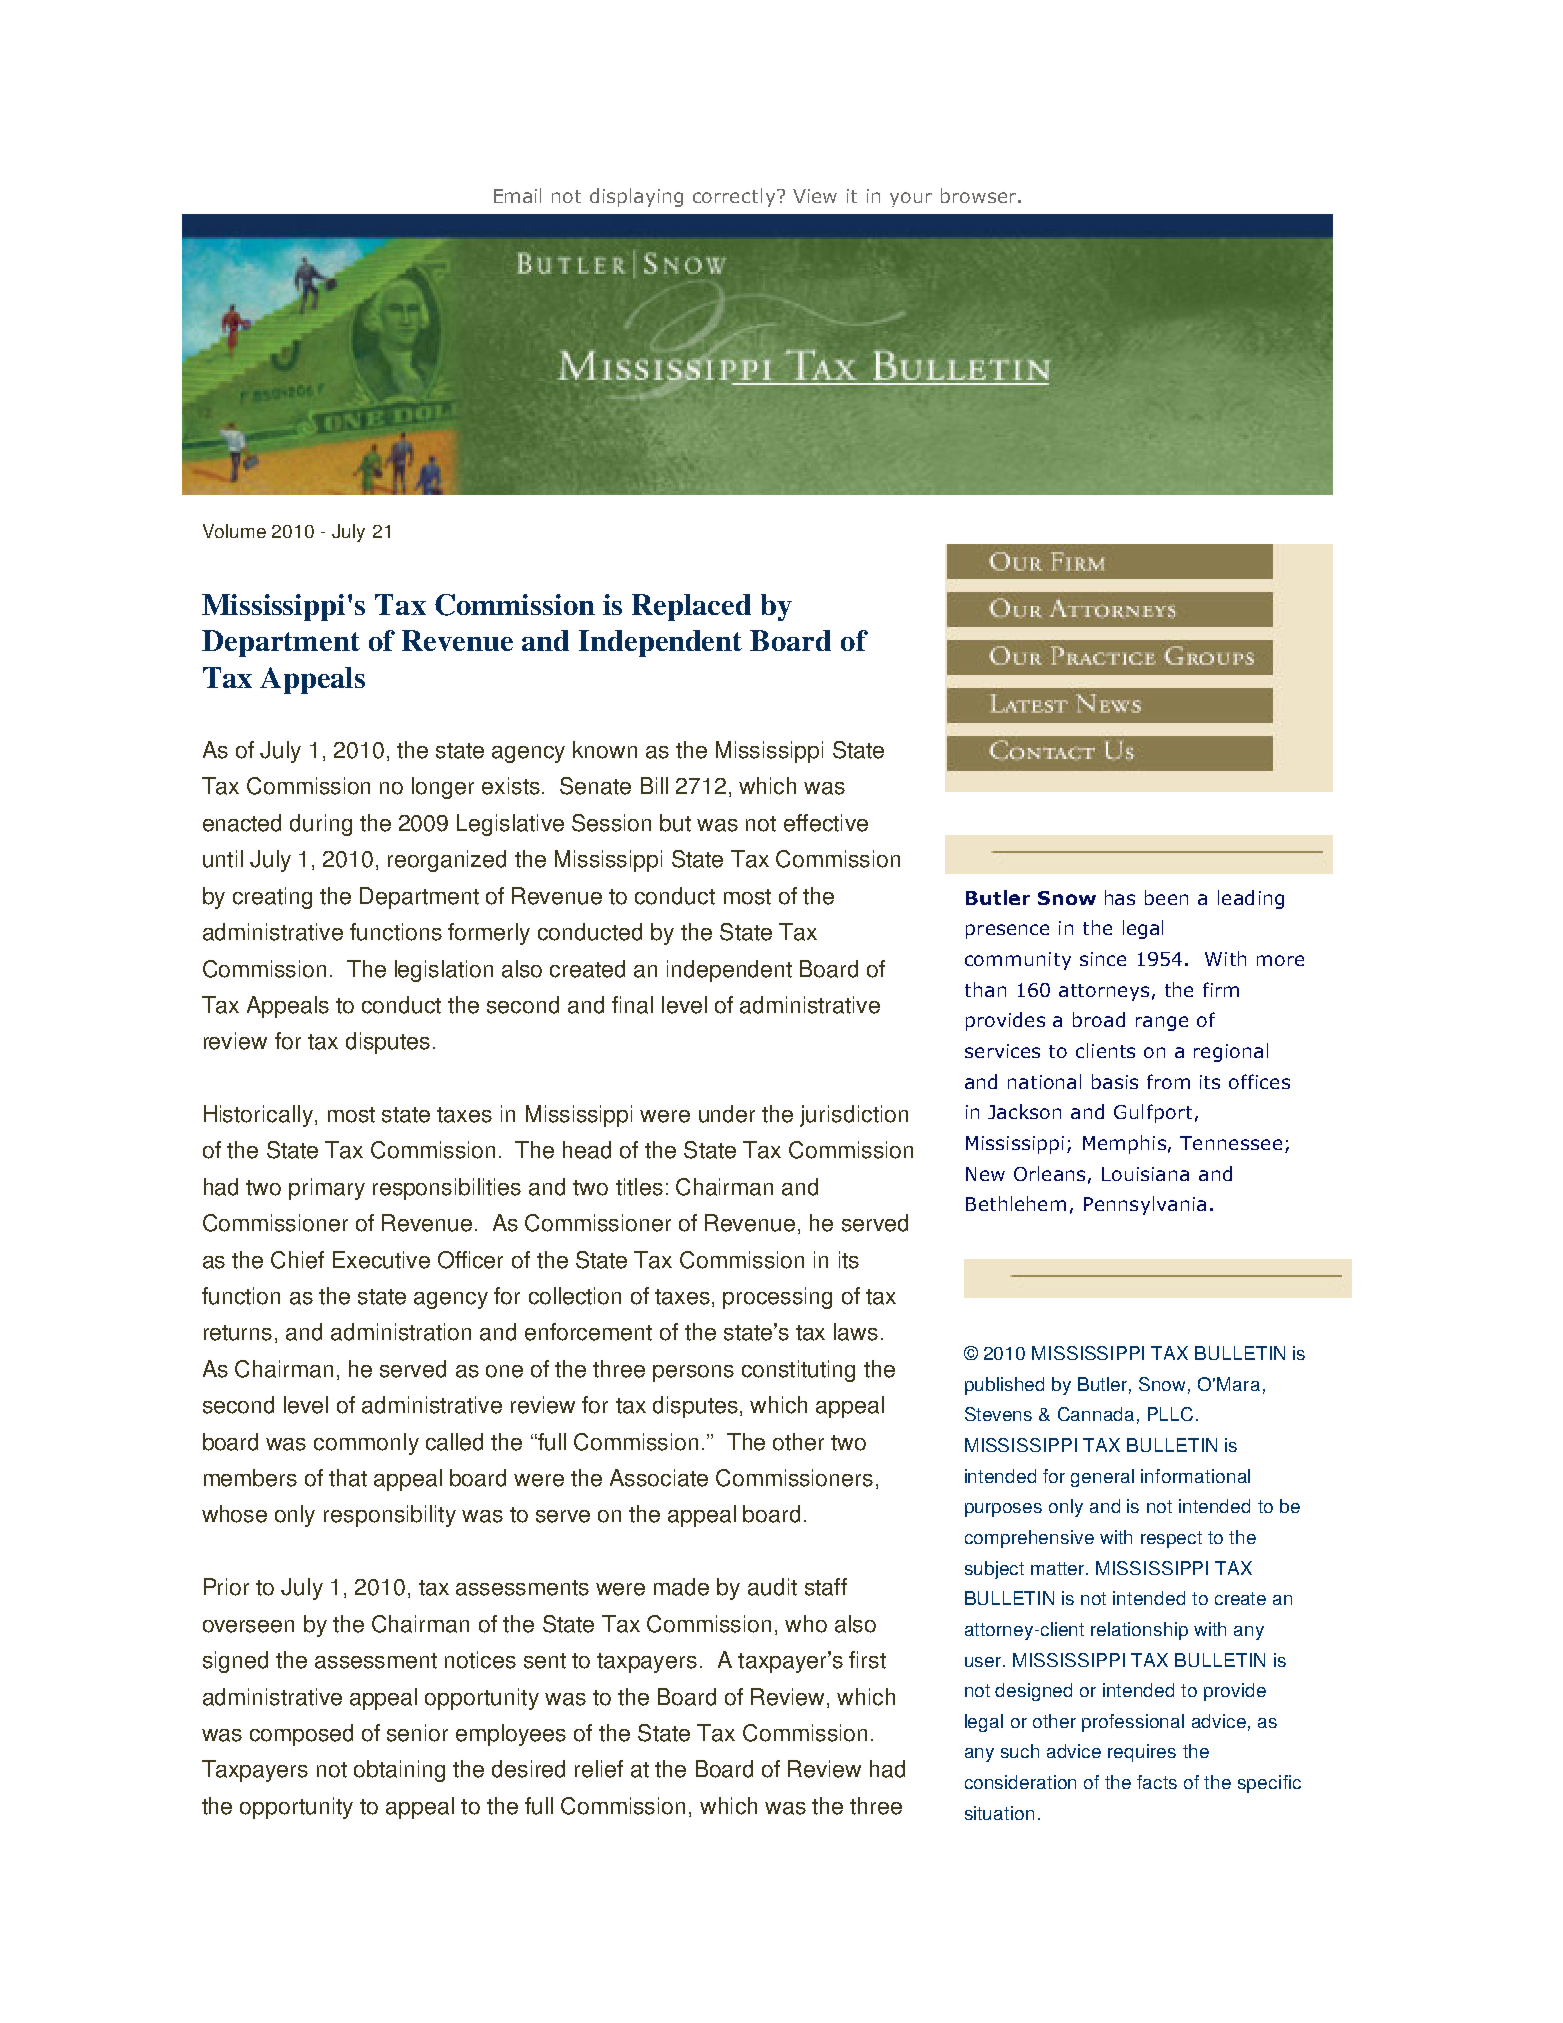 The image size is (1563, 2023). What do you see at coordinates (234, 531) in the page?
I see `Volume` at bounding box center [234, 531].
